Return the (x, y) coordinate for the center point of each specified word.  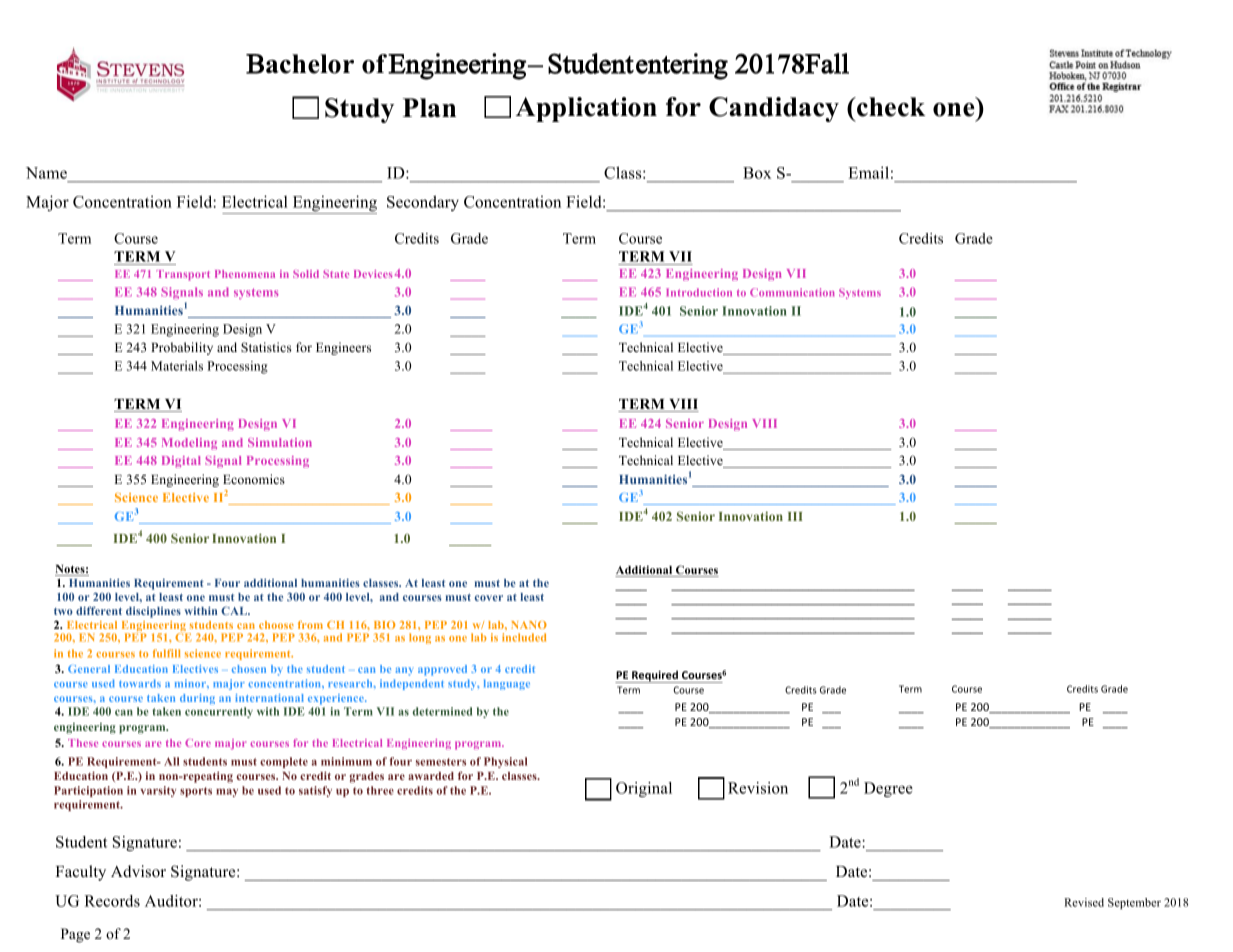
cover (489, 598)
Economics (254, 479)
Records (112, 901)
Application (586, 109)
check (890, 107)
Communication (792, 292)
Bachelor (300, 64)
